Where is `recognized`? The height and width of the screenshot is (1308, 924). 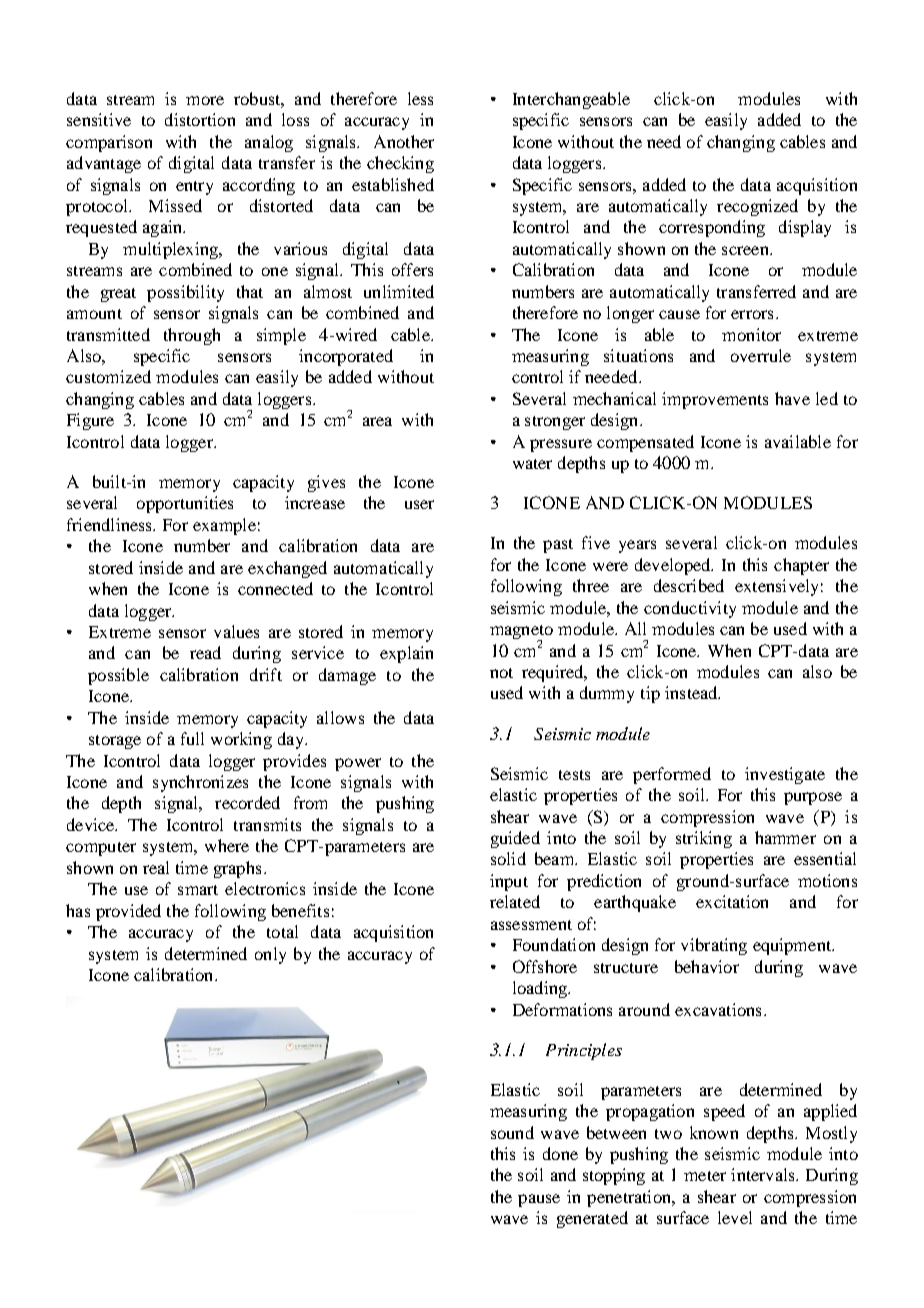
recognized is located at coordinates (757, 207).
